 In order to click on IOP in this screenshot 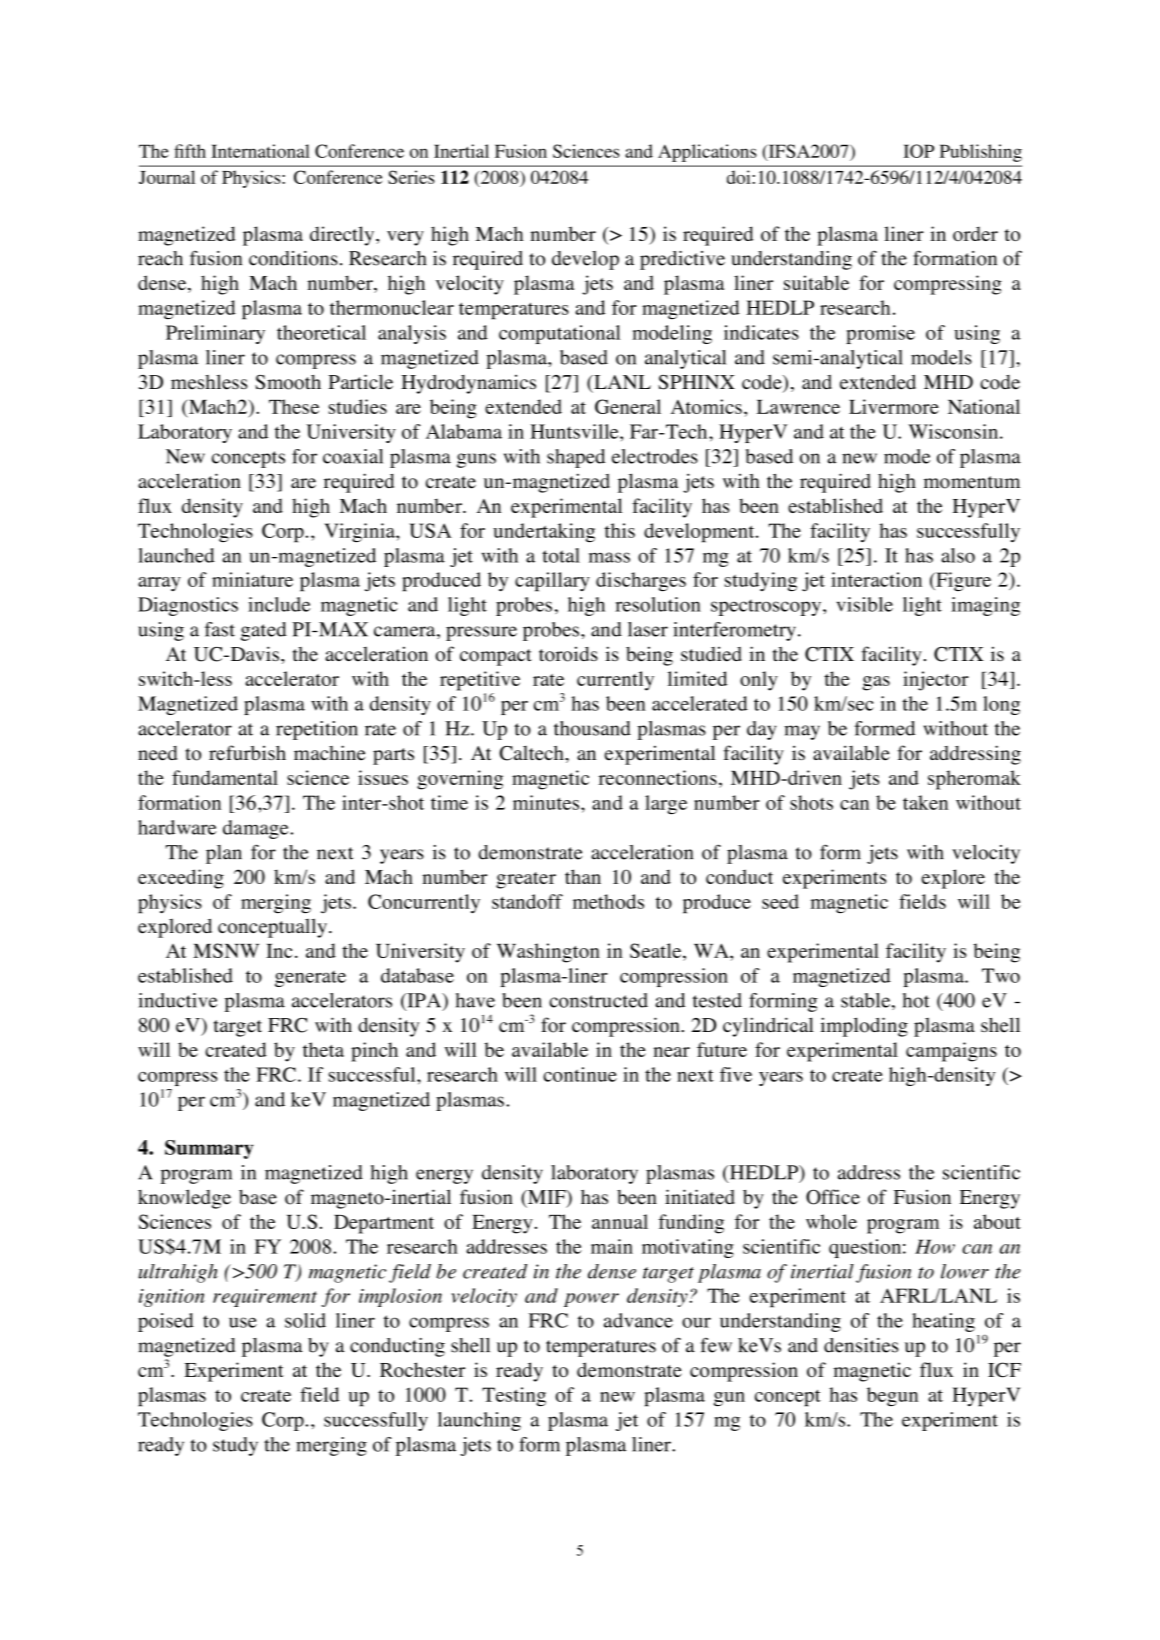, I will do `click(918, 151)`.
